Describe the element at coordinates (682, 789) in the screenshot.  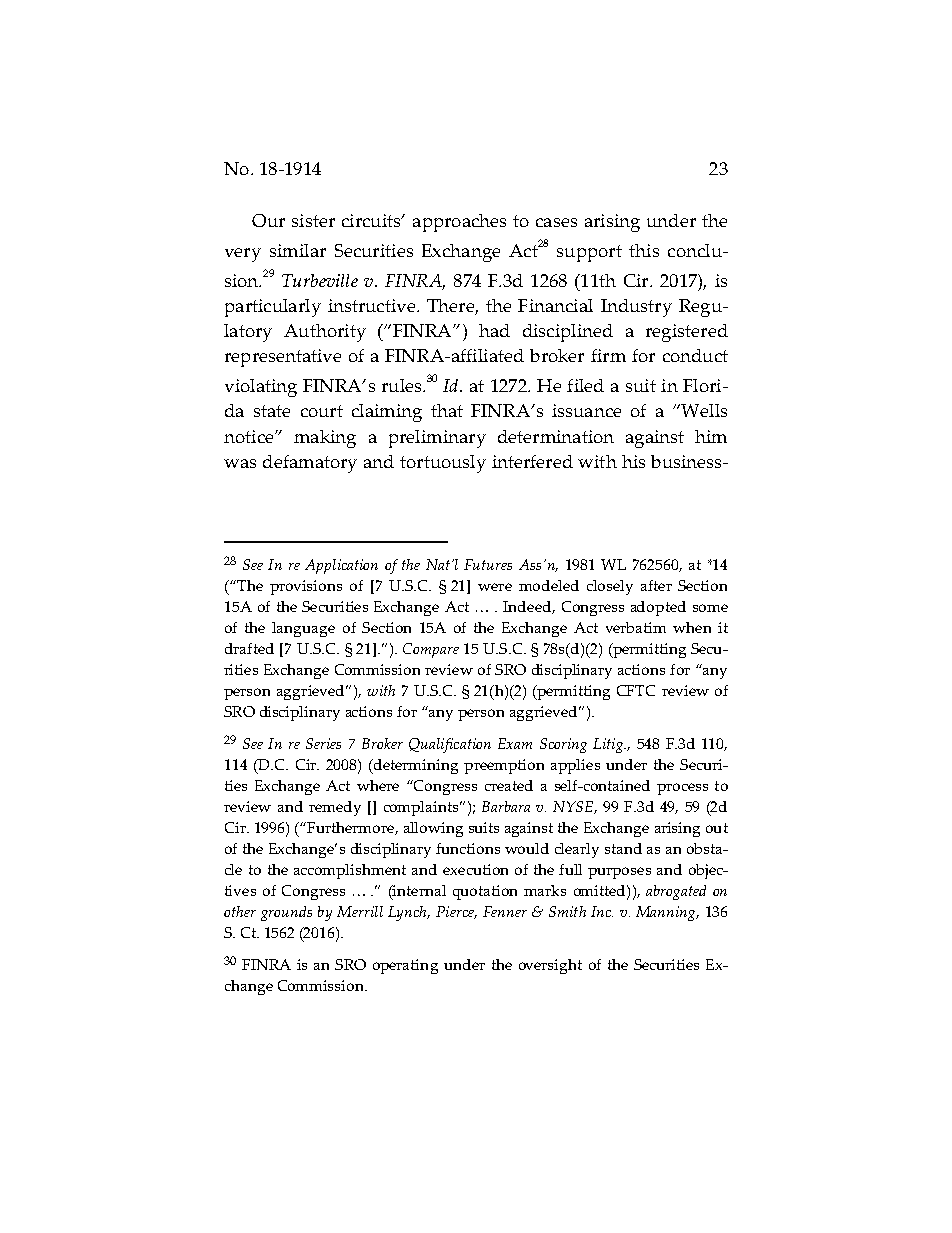
I see `process` at that location.
